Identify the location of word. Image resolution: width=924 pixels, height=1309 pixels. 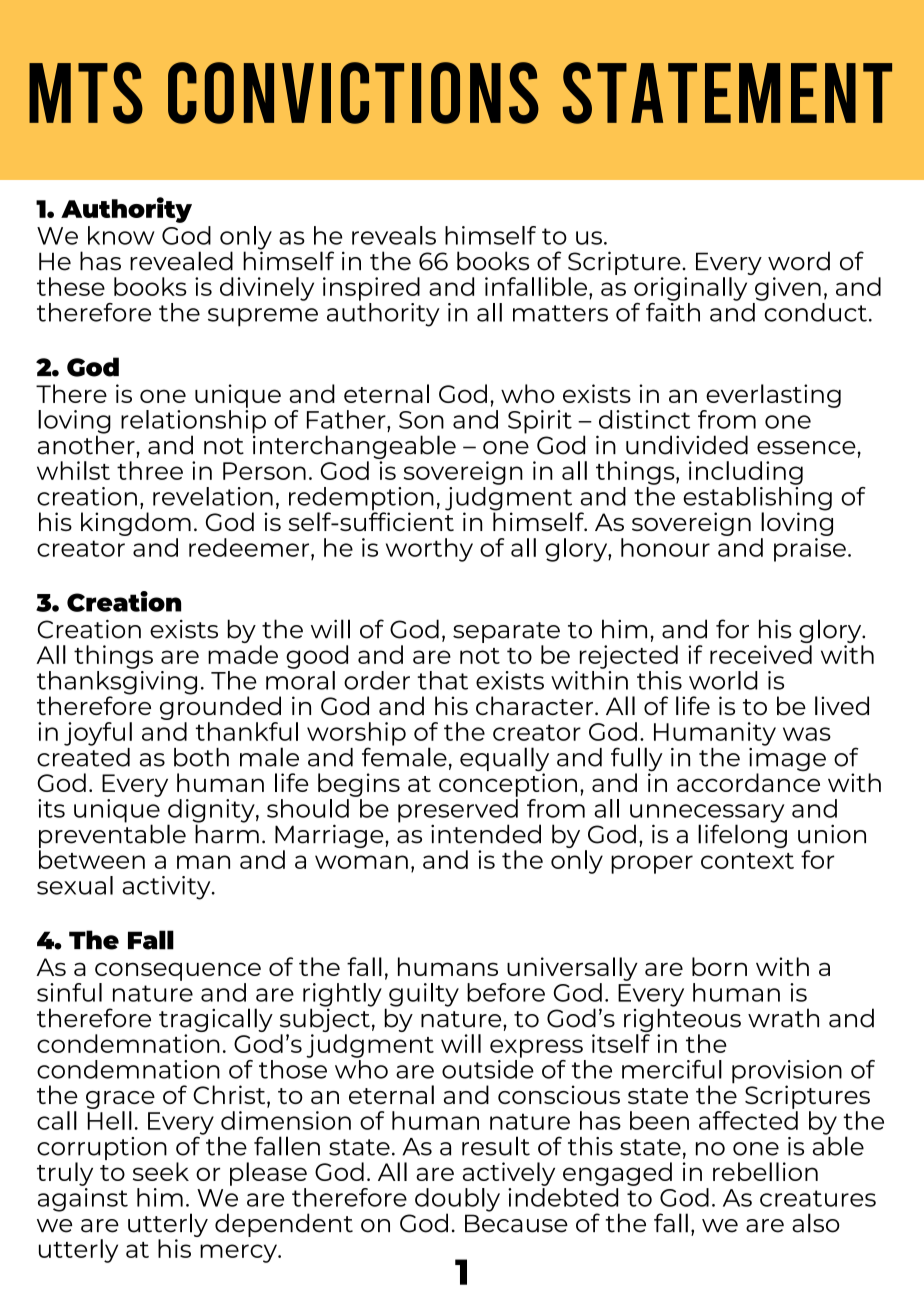
(799, 261).
